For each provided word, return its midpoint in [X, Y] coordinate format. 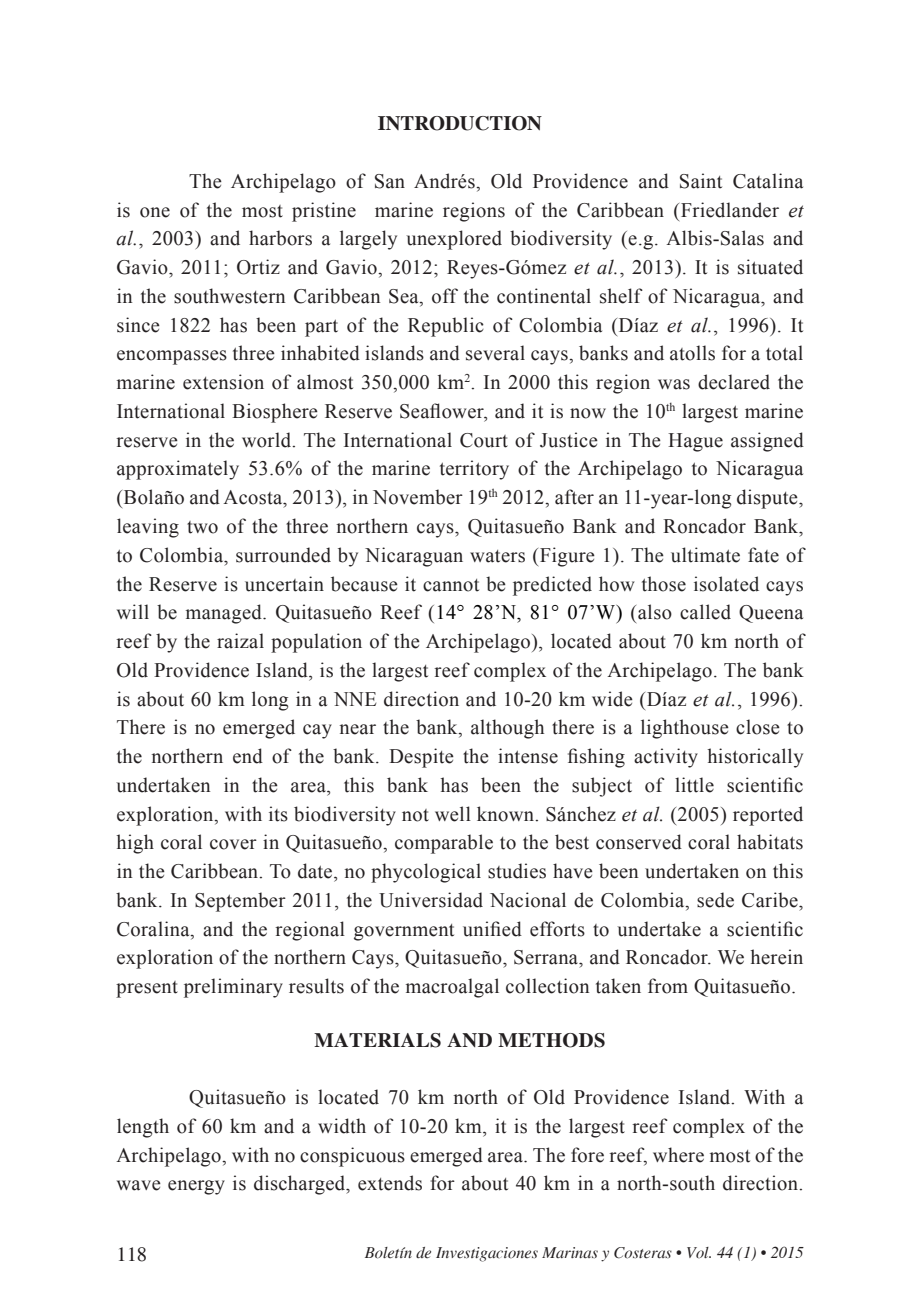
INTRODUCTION [460, 123]
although [507, 729]
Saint [701, 181]
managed [225, 614]
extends [390, 1183]
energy [196, 1187]
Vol [699, 1253]
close [758, 727]
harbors [280, 238]
